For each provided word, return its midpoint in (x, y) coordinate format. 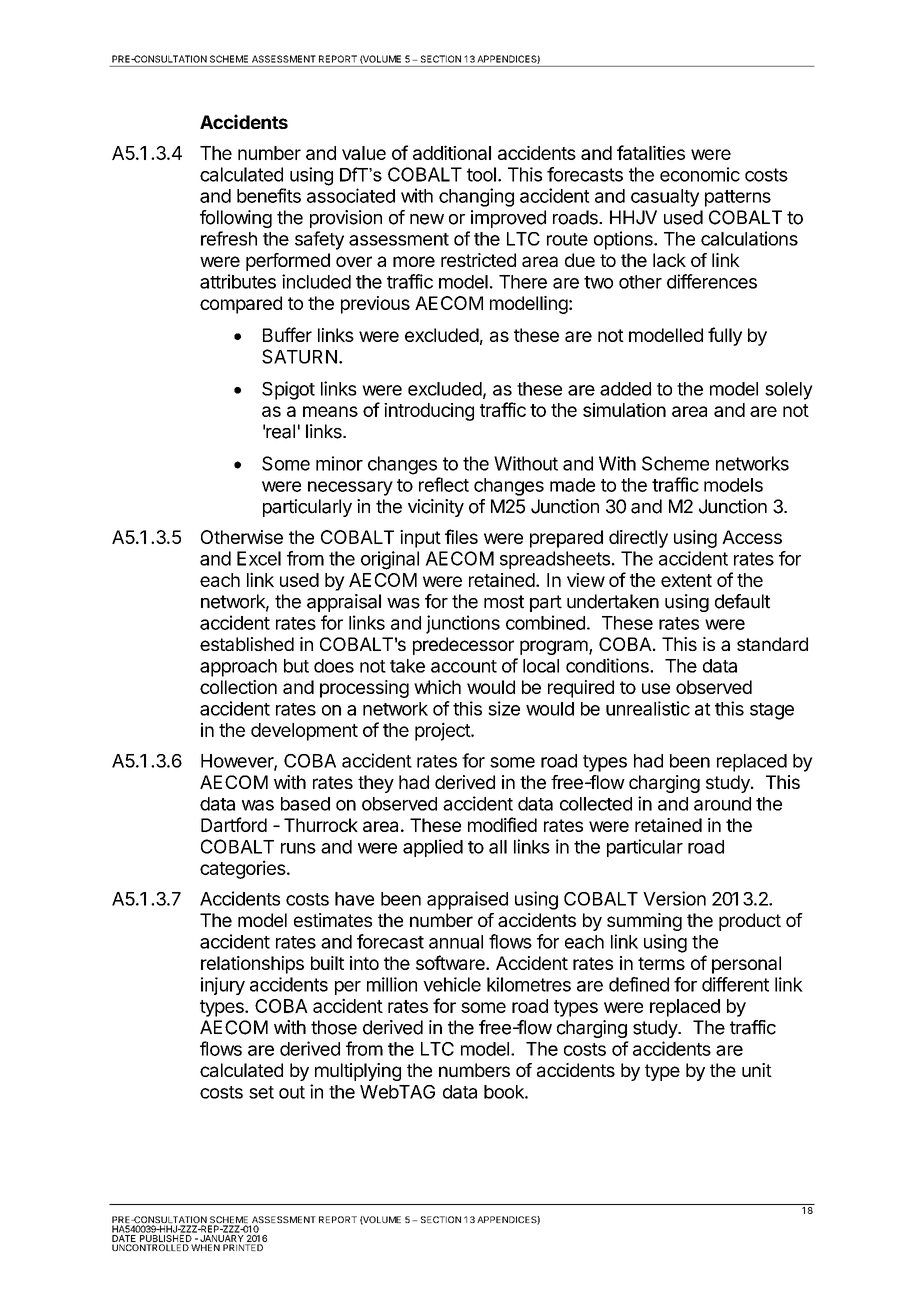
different (735, 984)
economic (700, 174)
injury (223, 986)
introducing (429, 412)
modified (502, 824)
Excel (259, 558)
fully (725, 336)
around (722, 804)
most (504, 602)
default (742, 601)
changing (476, 197)
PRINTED (243, 1247)
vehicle (452, 984)
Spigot (288, 390)
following (236, 219)
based (305, 804)
